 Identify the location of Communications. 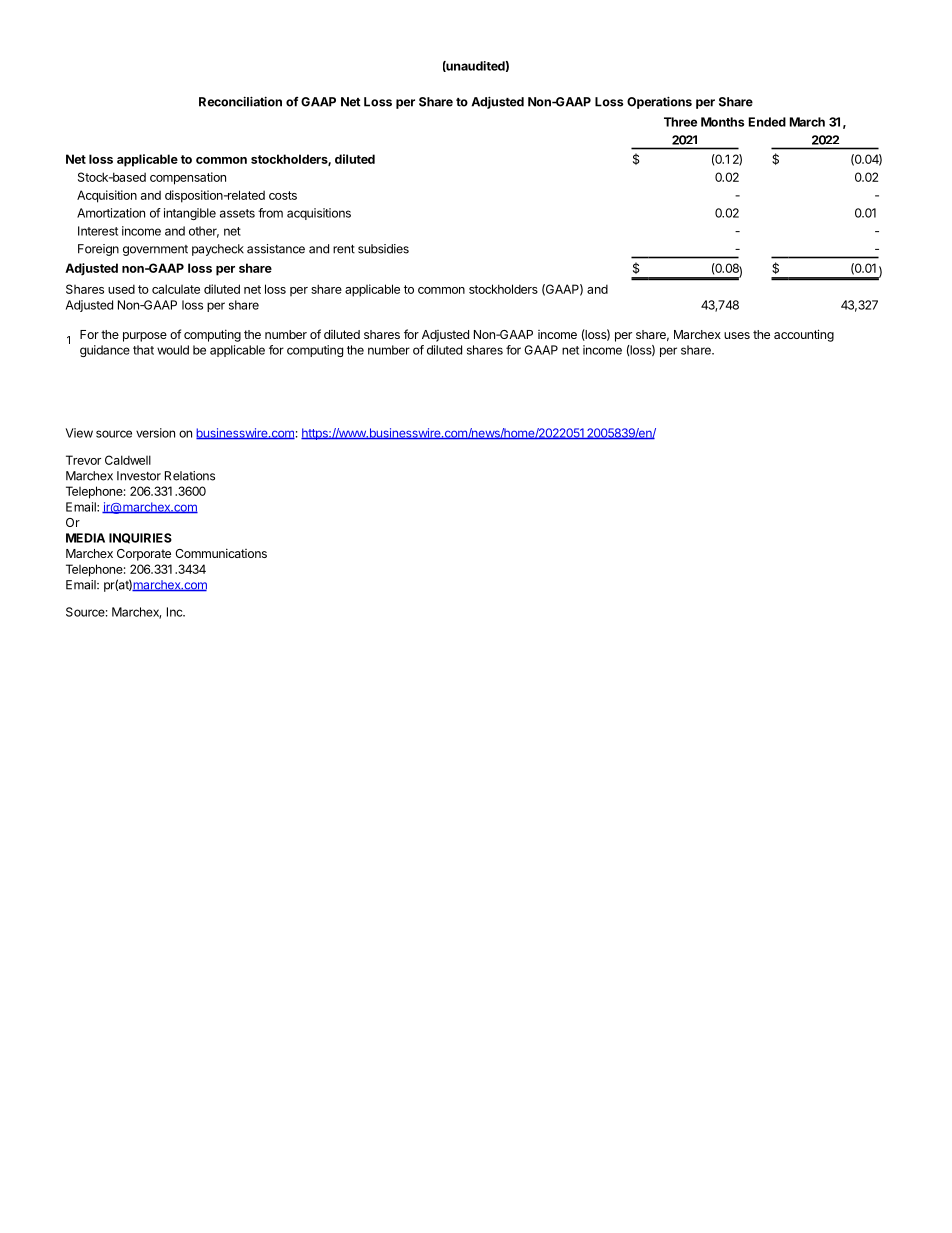
(221, 553).
